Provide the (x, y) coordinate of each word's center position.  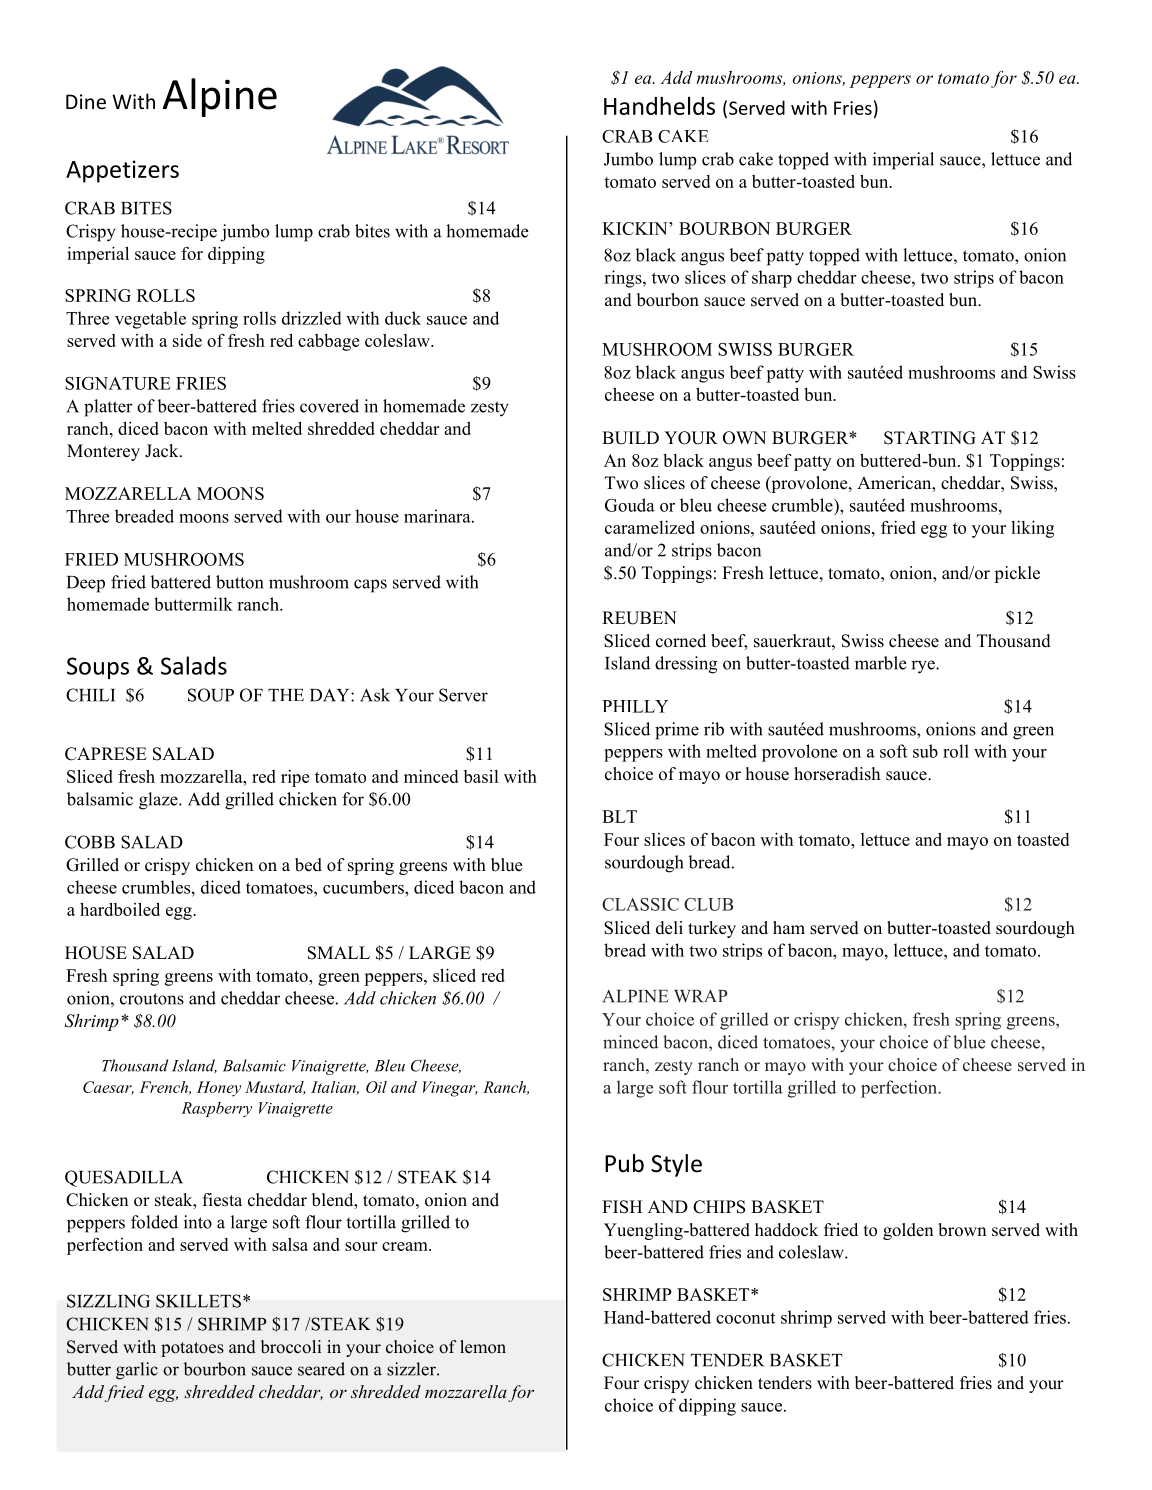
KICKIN (636, 228)
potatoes (192, 1349)
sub (925, 751)
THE (286, 695)
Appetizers (122, 171)
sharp (772, 279)
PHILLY (635, 706)
